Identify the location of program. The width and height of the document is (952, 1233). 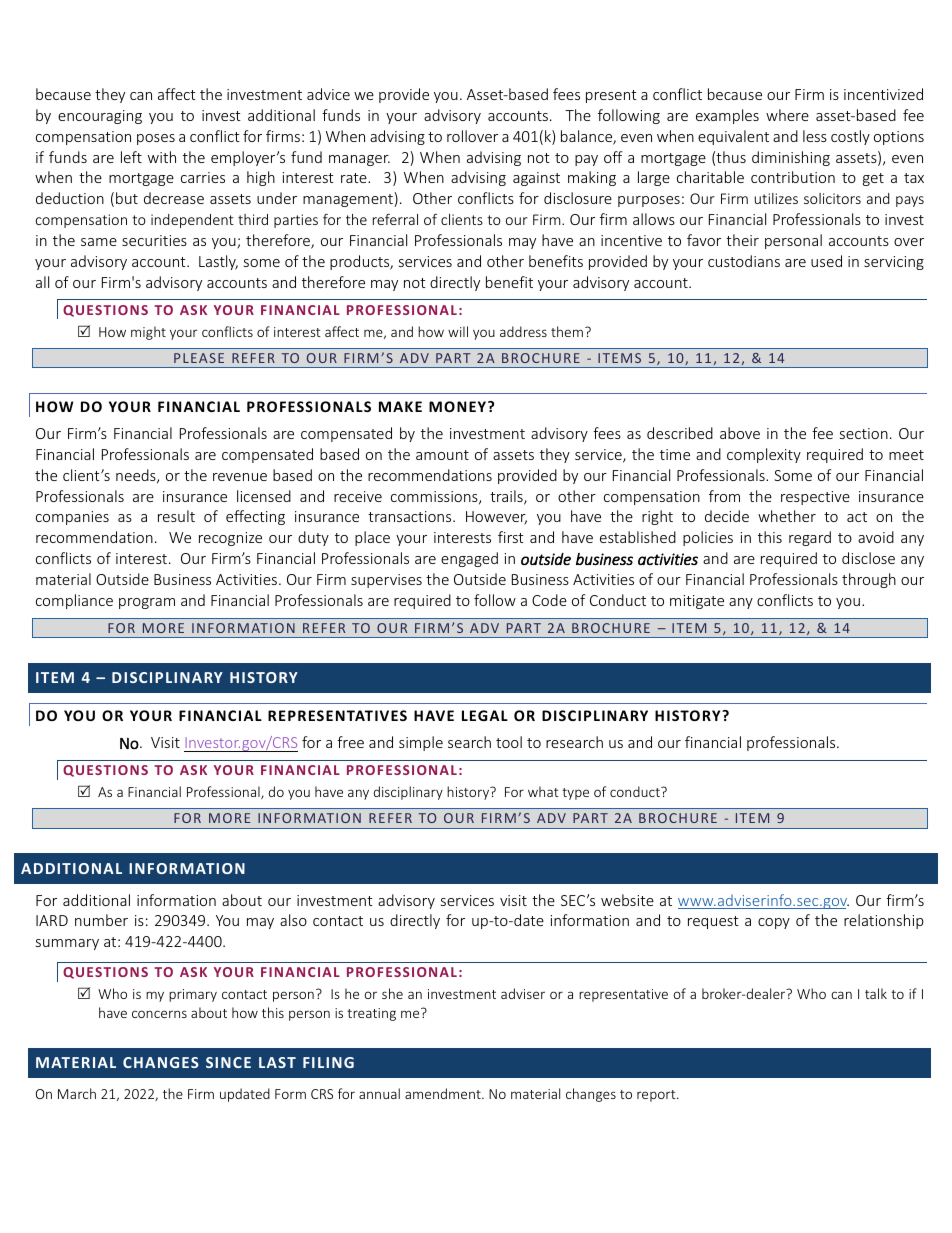
(147, 603).
